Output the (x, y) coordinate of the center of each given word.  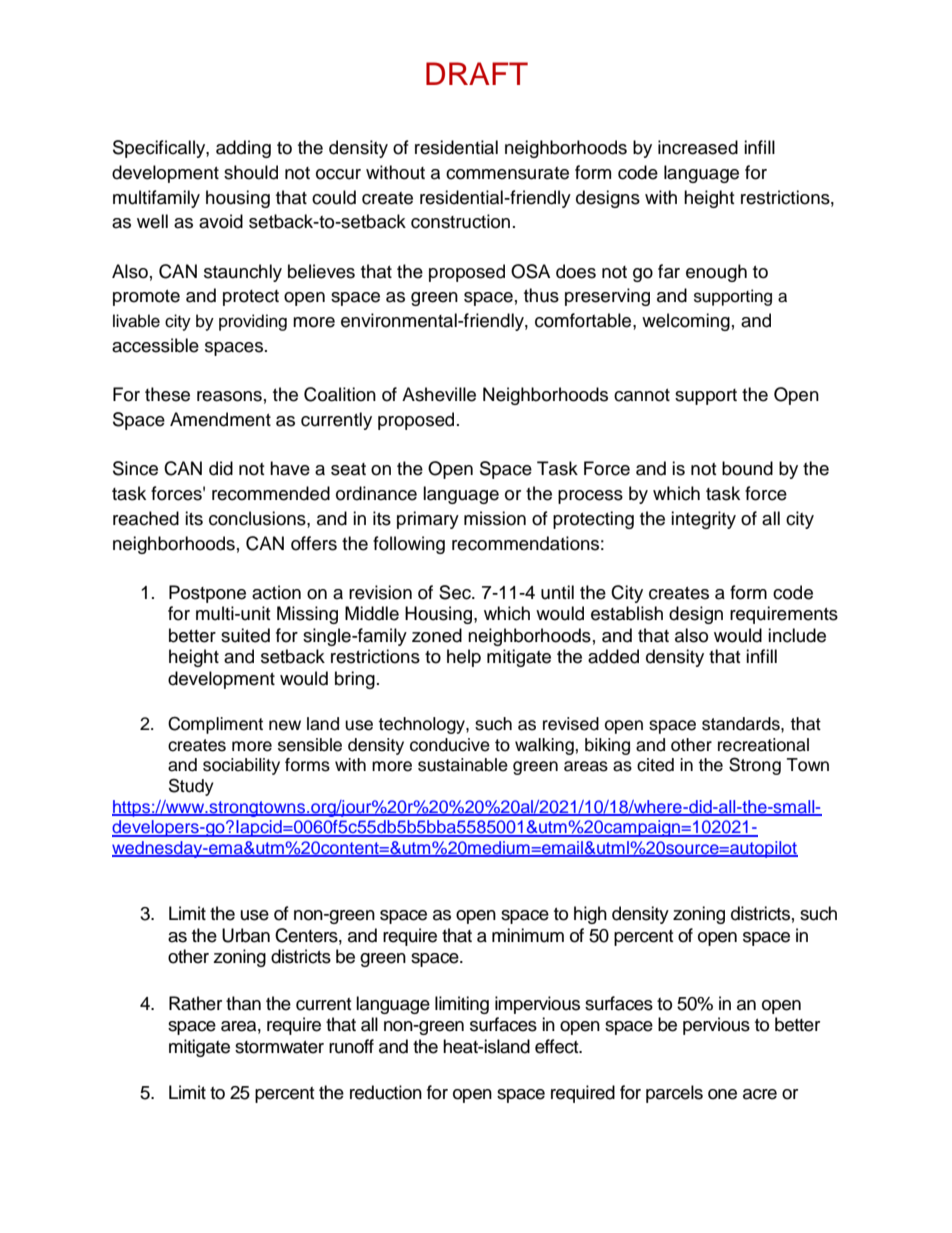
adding (243, 149)
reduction (386, 1092)
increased (698, 147)
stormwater (279, 1047)
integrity (703, 520)
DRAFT (477, 73)
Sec (456, 592)
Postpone (207, 594)
